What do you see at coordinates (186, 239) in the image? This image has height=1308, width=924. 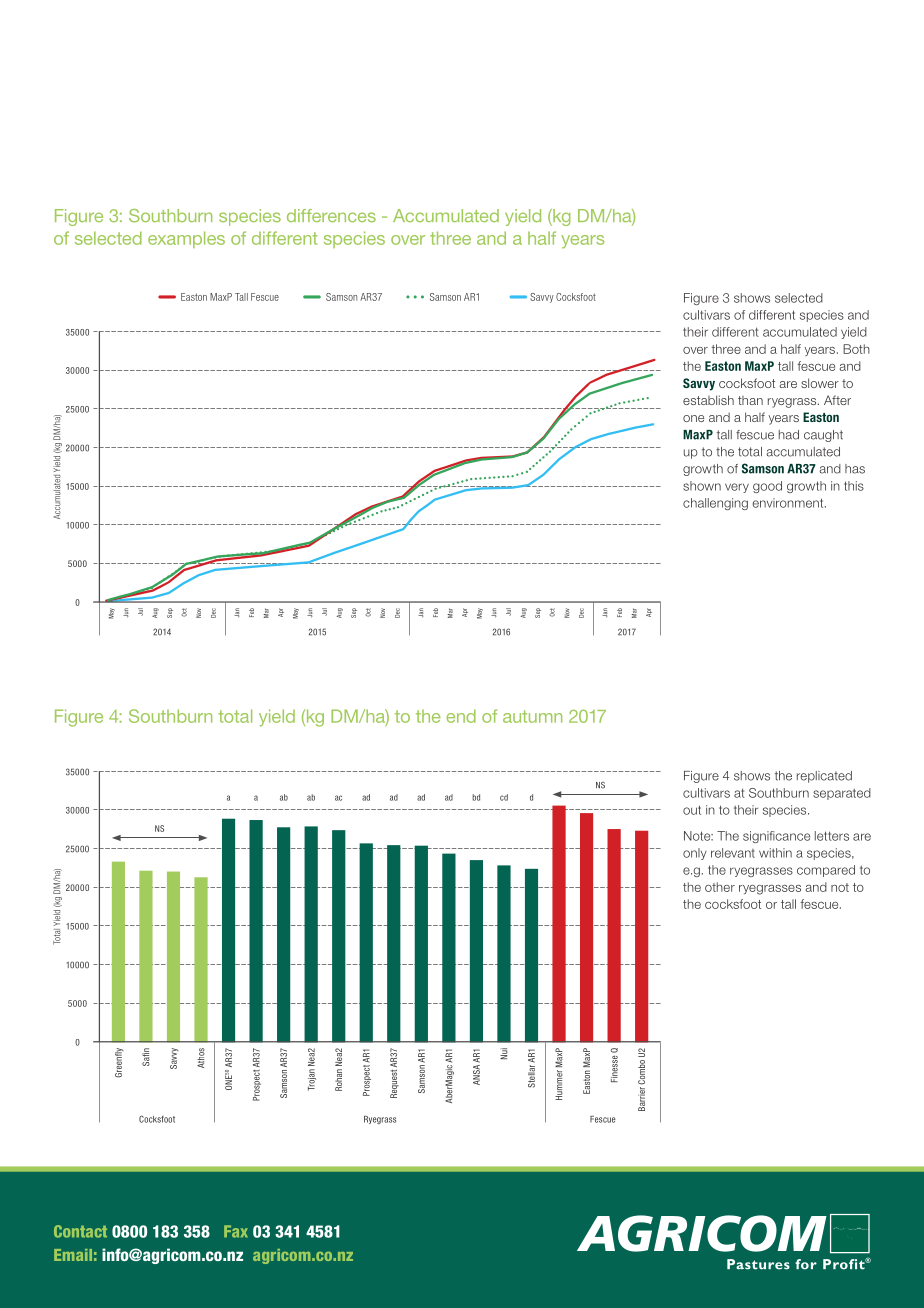 I see `examples` at bounding box center [186, 239].
